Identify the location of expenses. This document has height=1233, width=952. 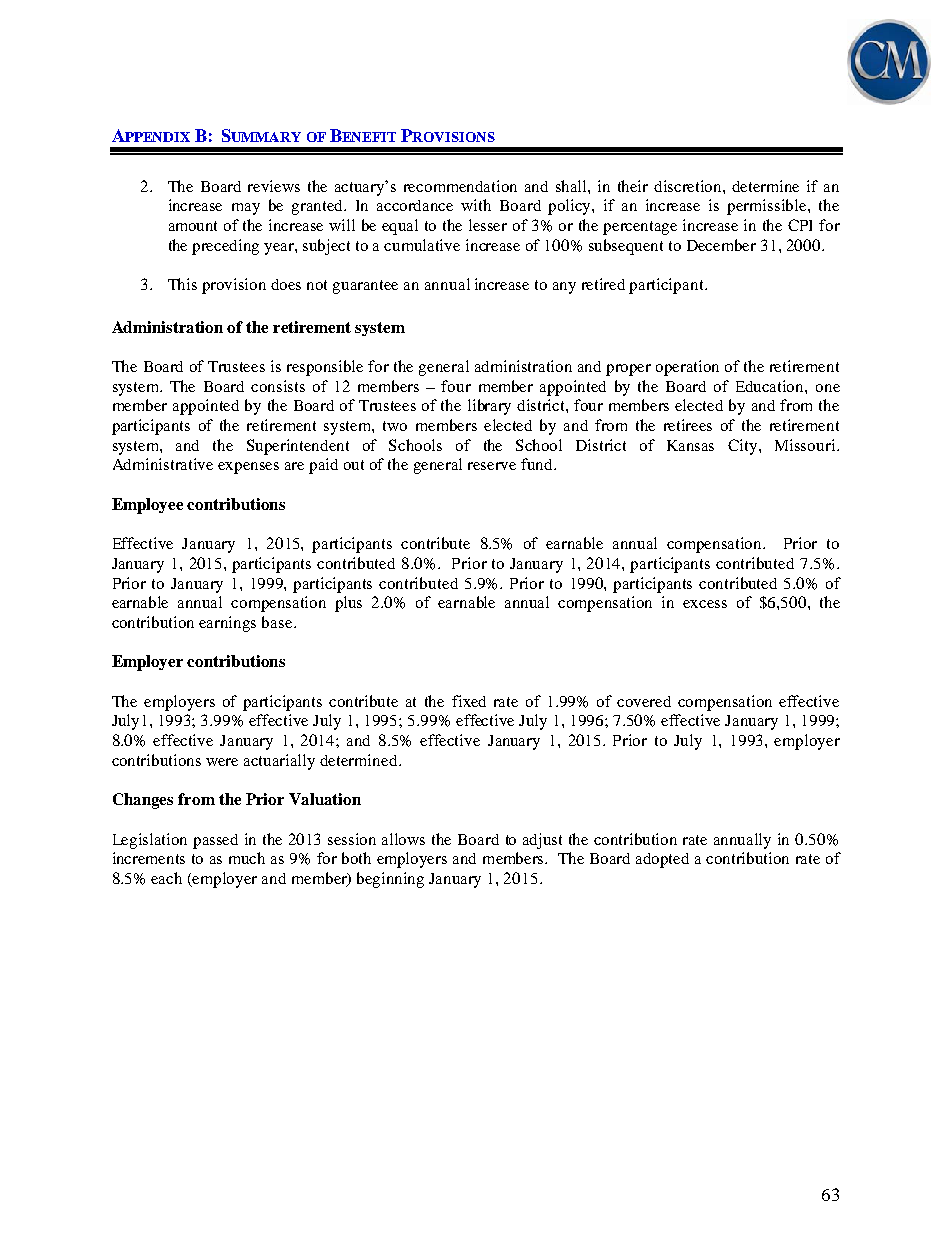
(248, 468).
